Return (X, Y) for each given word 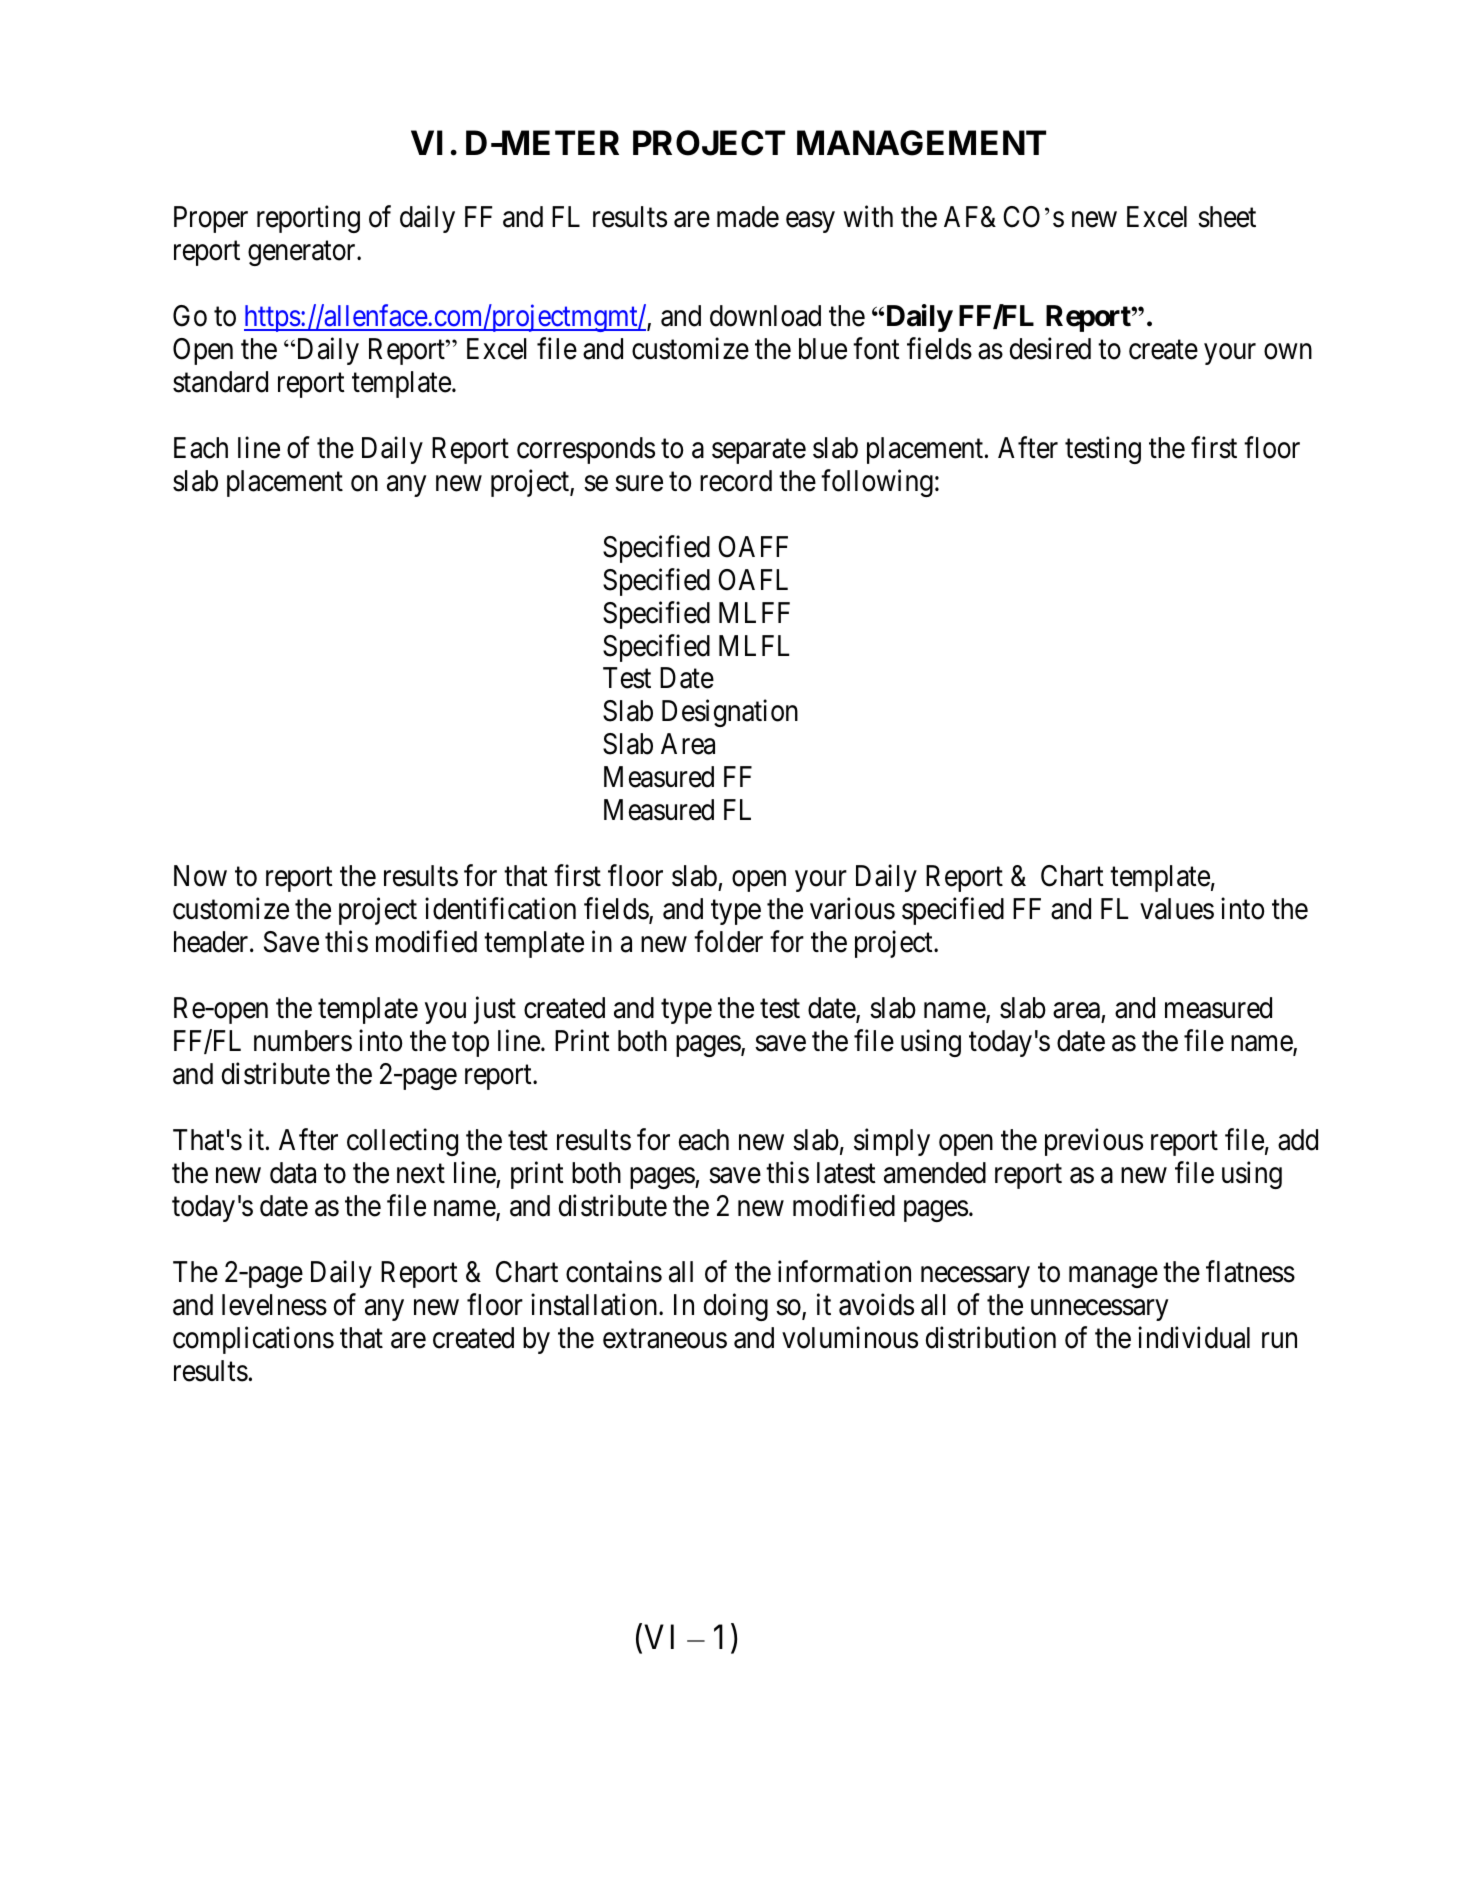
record (736, 481)
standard (220, 382)
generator (303, 253)
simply (892, 1142)
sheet (1227, 217)
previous (1094, 1142)
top (470, 1045)
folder (728, 942)
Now (200, 876)
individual (1194, 1337)
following (877, 483)
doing (736, 1307)
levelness (274, 1305)
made (748, 217)
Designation (730, 713)
